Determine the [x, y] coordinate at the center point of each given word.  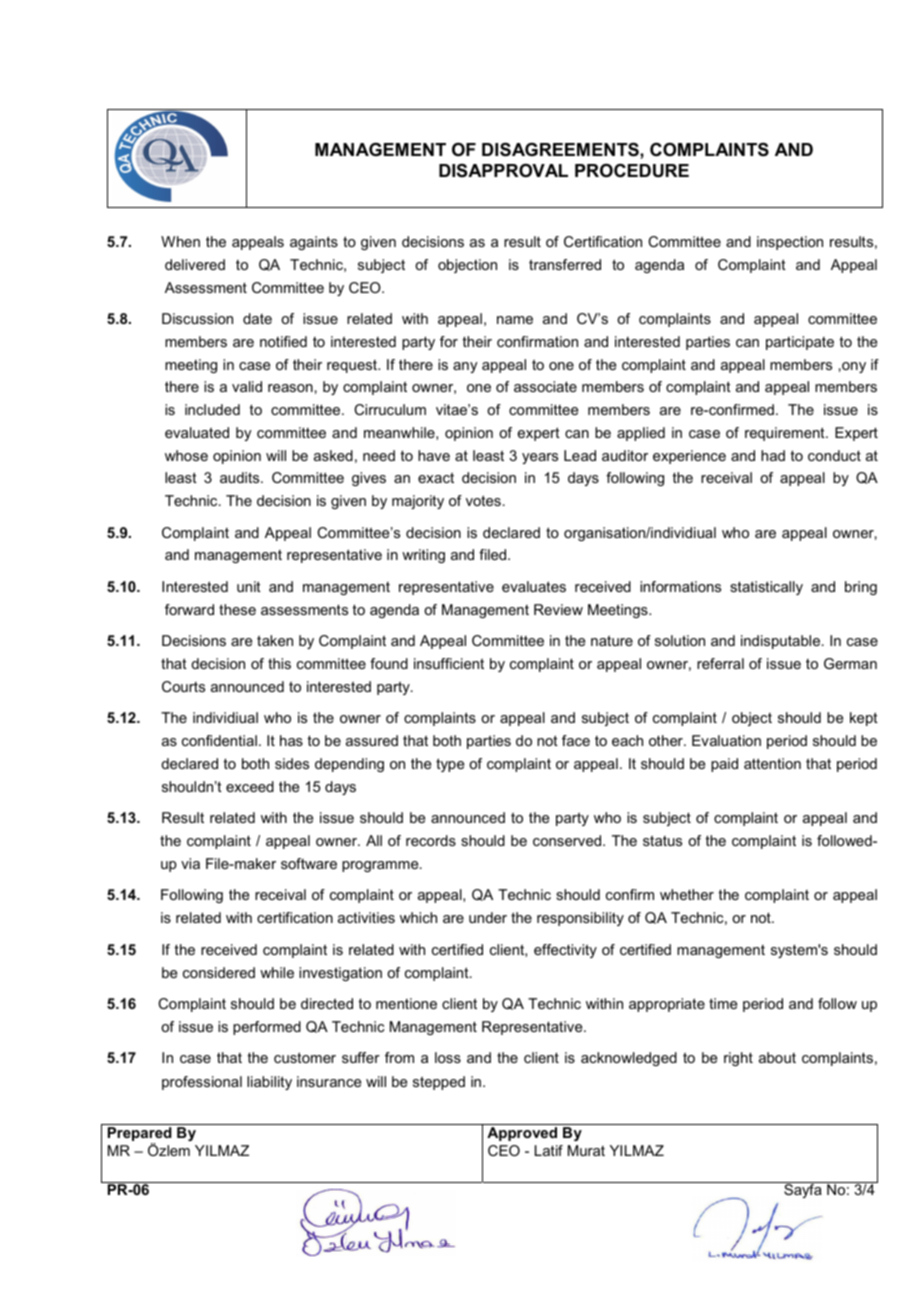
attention [772, 763]
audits [241, 477]
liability [269, 1083]
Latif [549, 1150]
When [180, 241]
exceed [250, 786]
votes [483, 500]
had [773, 455]
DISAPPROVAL [503, 171]
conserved [568, 840]
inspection [790, 243]
